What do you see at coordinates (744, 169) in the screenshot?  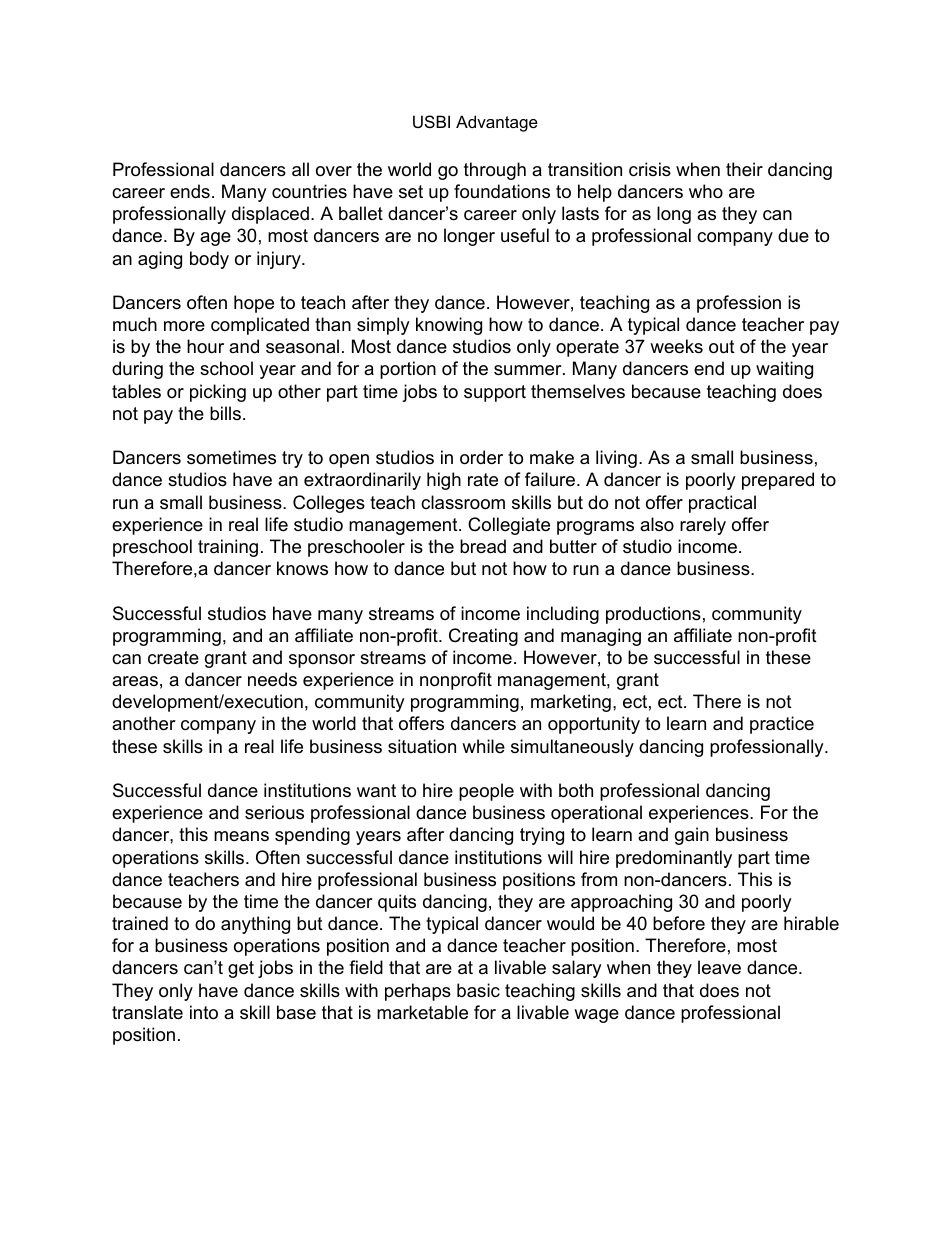 I see `their` at bounding box center [744, 169].
